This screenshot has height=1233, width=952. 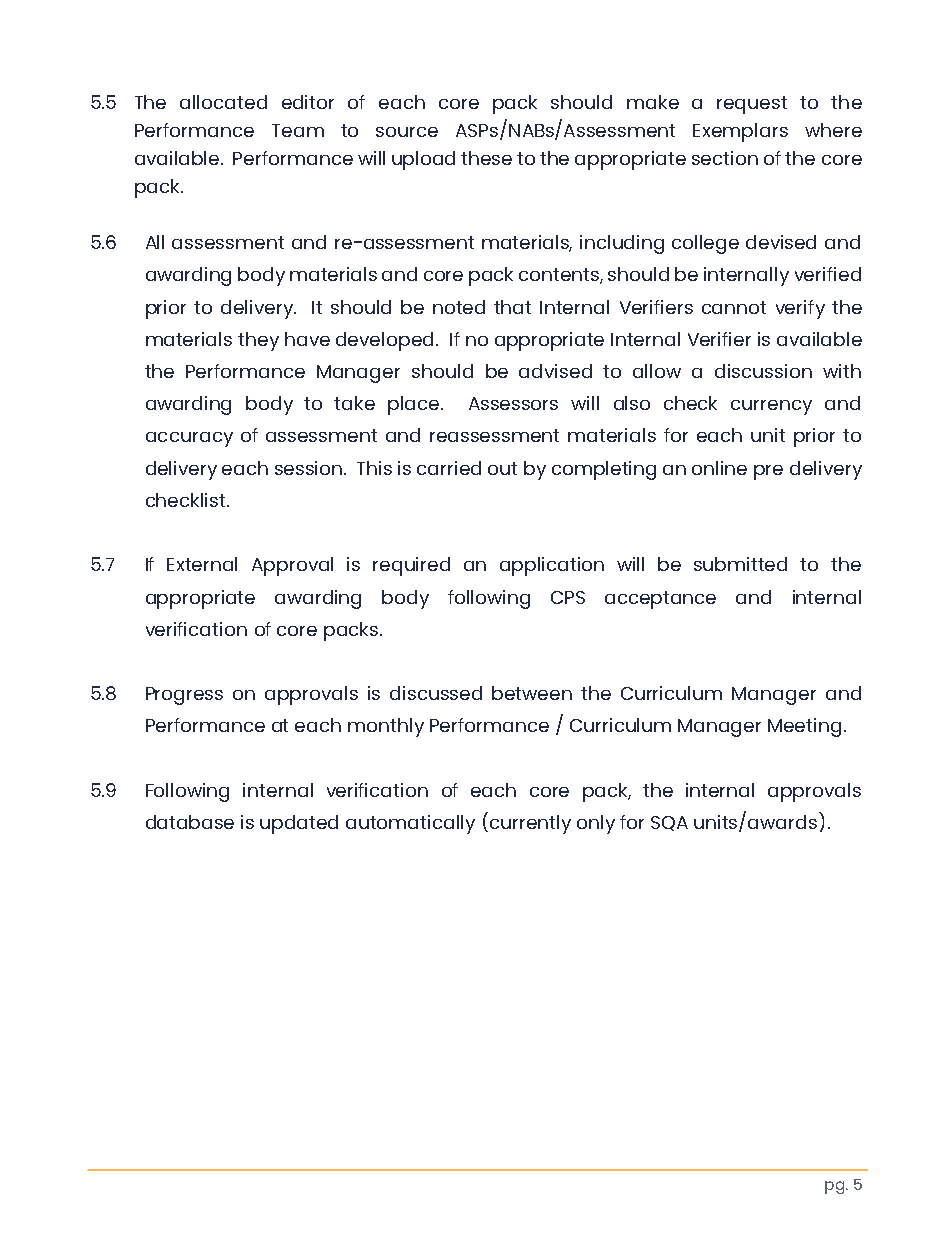 I want to click on updated, so click(x=299, y=824).
